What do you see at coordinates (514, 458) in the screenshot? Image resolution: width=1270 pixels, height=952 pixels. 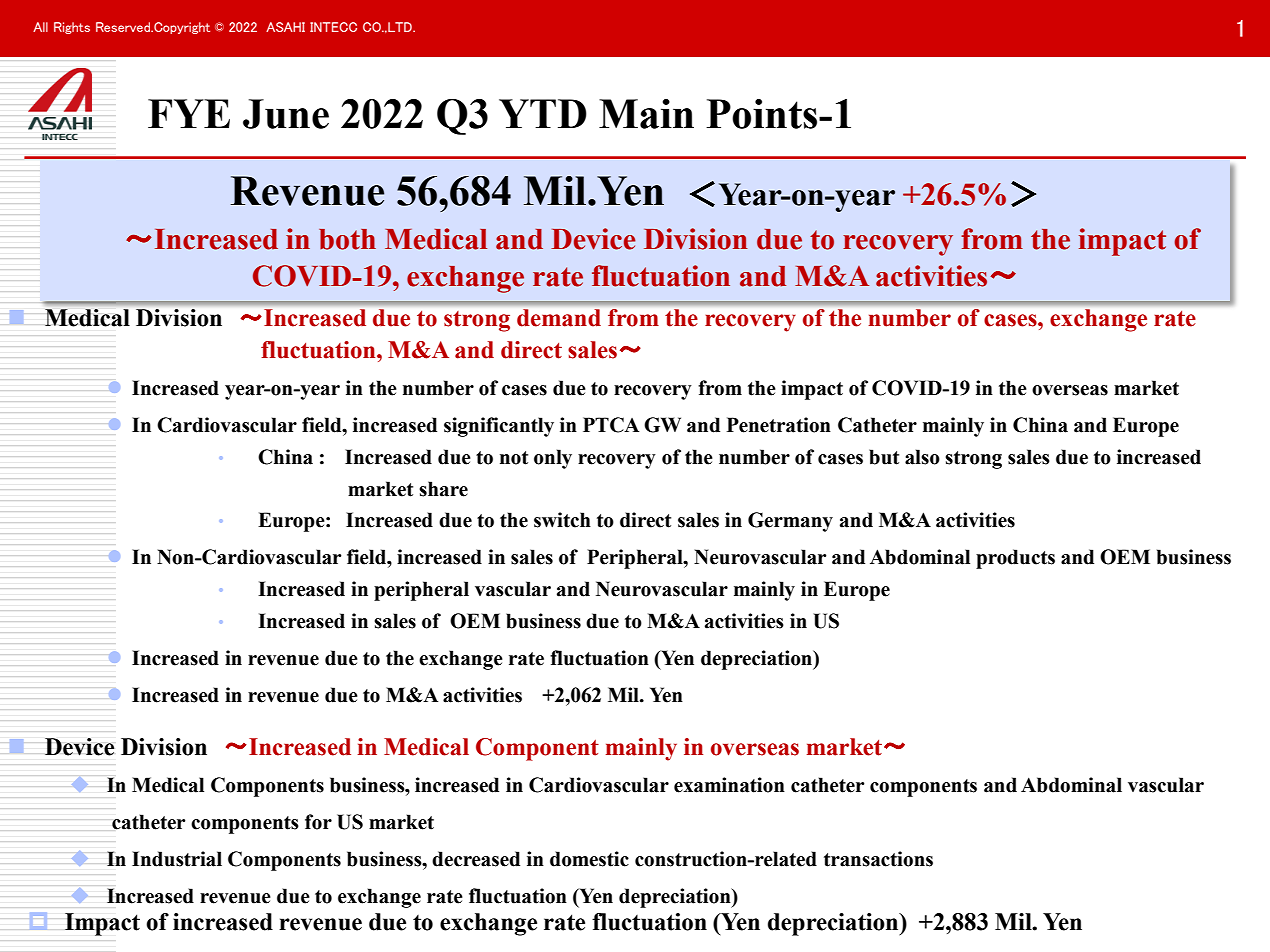 I see `not` at bounding box center [514, 458].
